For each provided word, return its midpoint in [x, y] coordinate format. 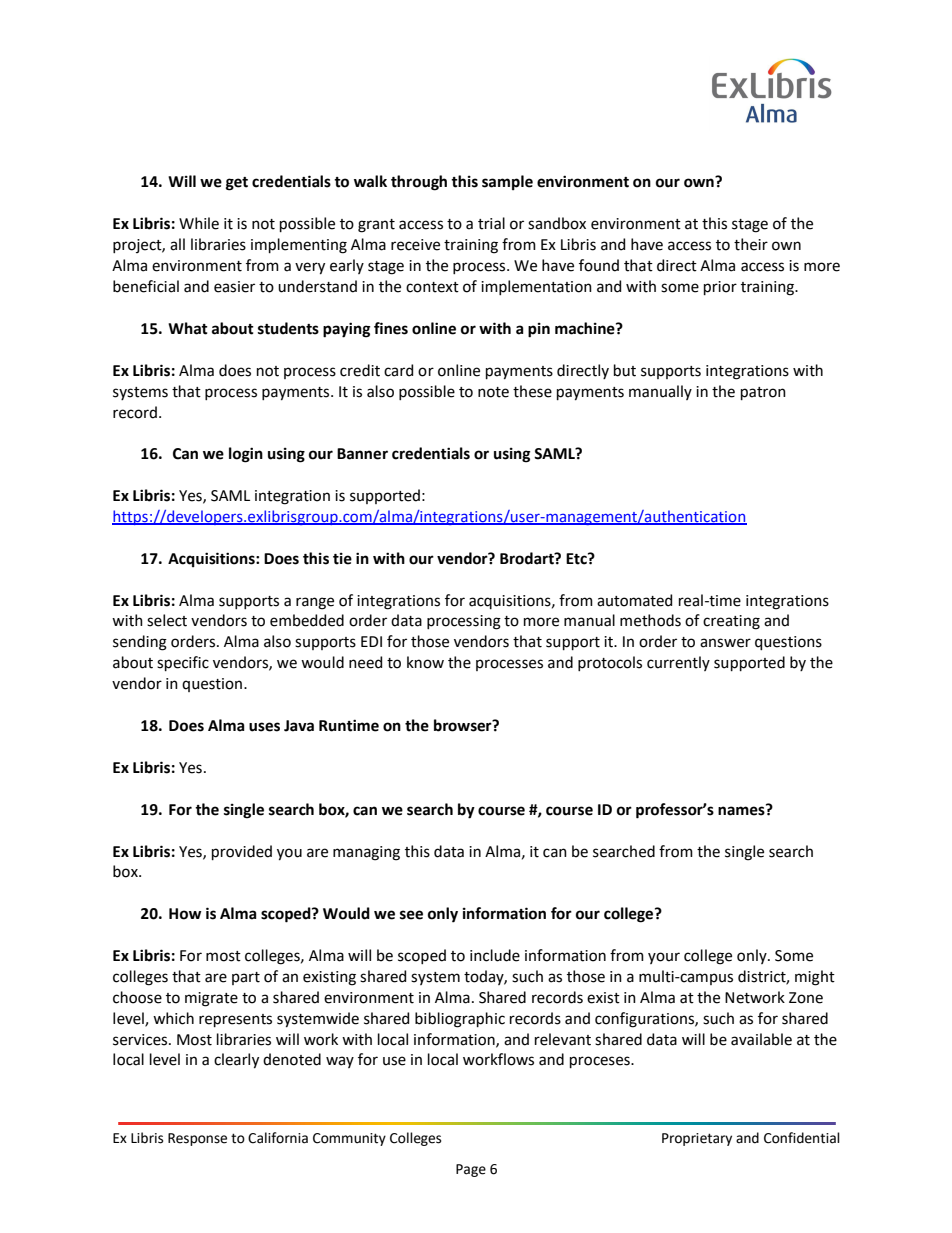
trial [491, 223]
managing [366, 853]
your [664, 958]
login [246, 455]
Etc [577, 559]
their [751, 244]
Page [471, 1170]
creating [731, 622]
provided [242, 852]
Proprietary [697, 1139]
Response [197, 1139]
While [199, 223]
